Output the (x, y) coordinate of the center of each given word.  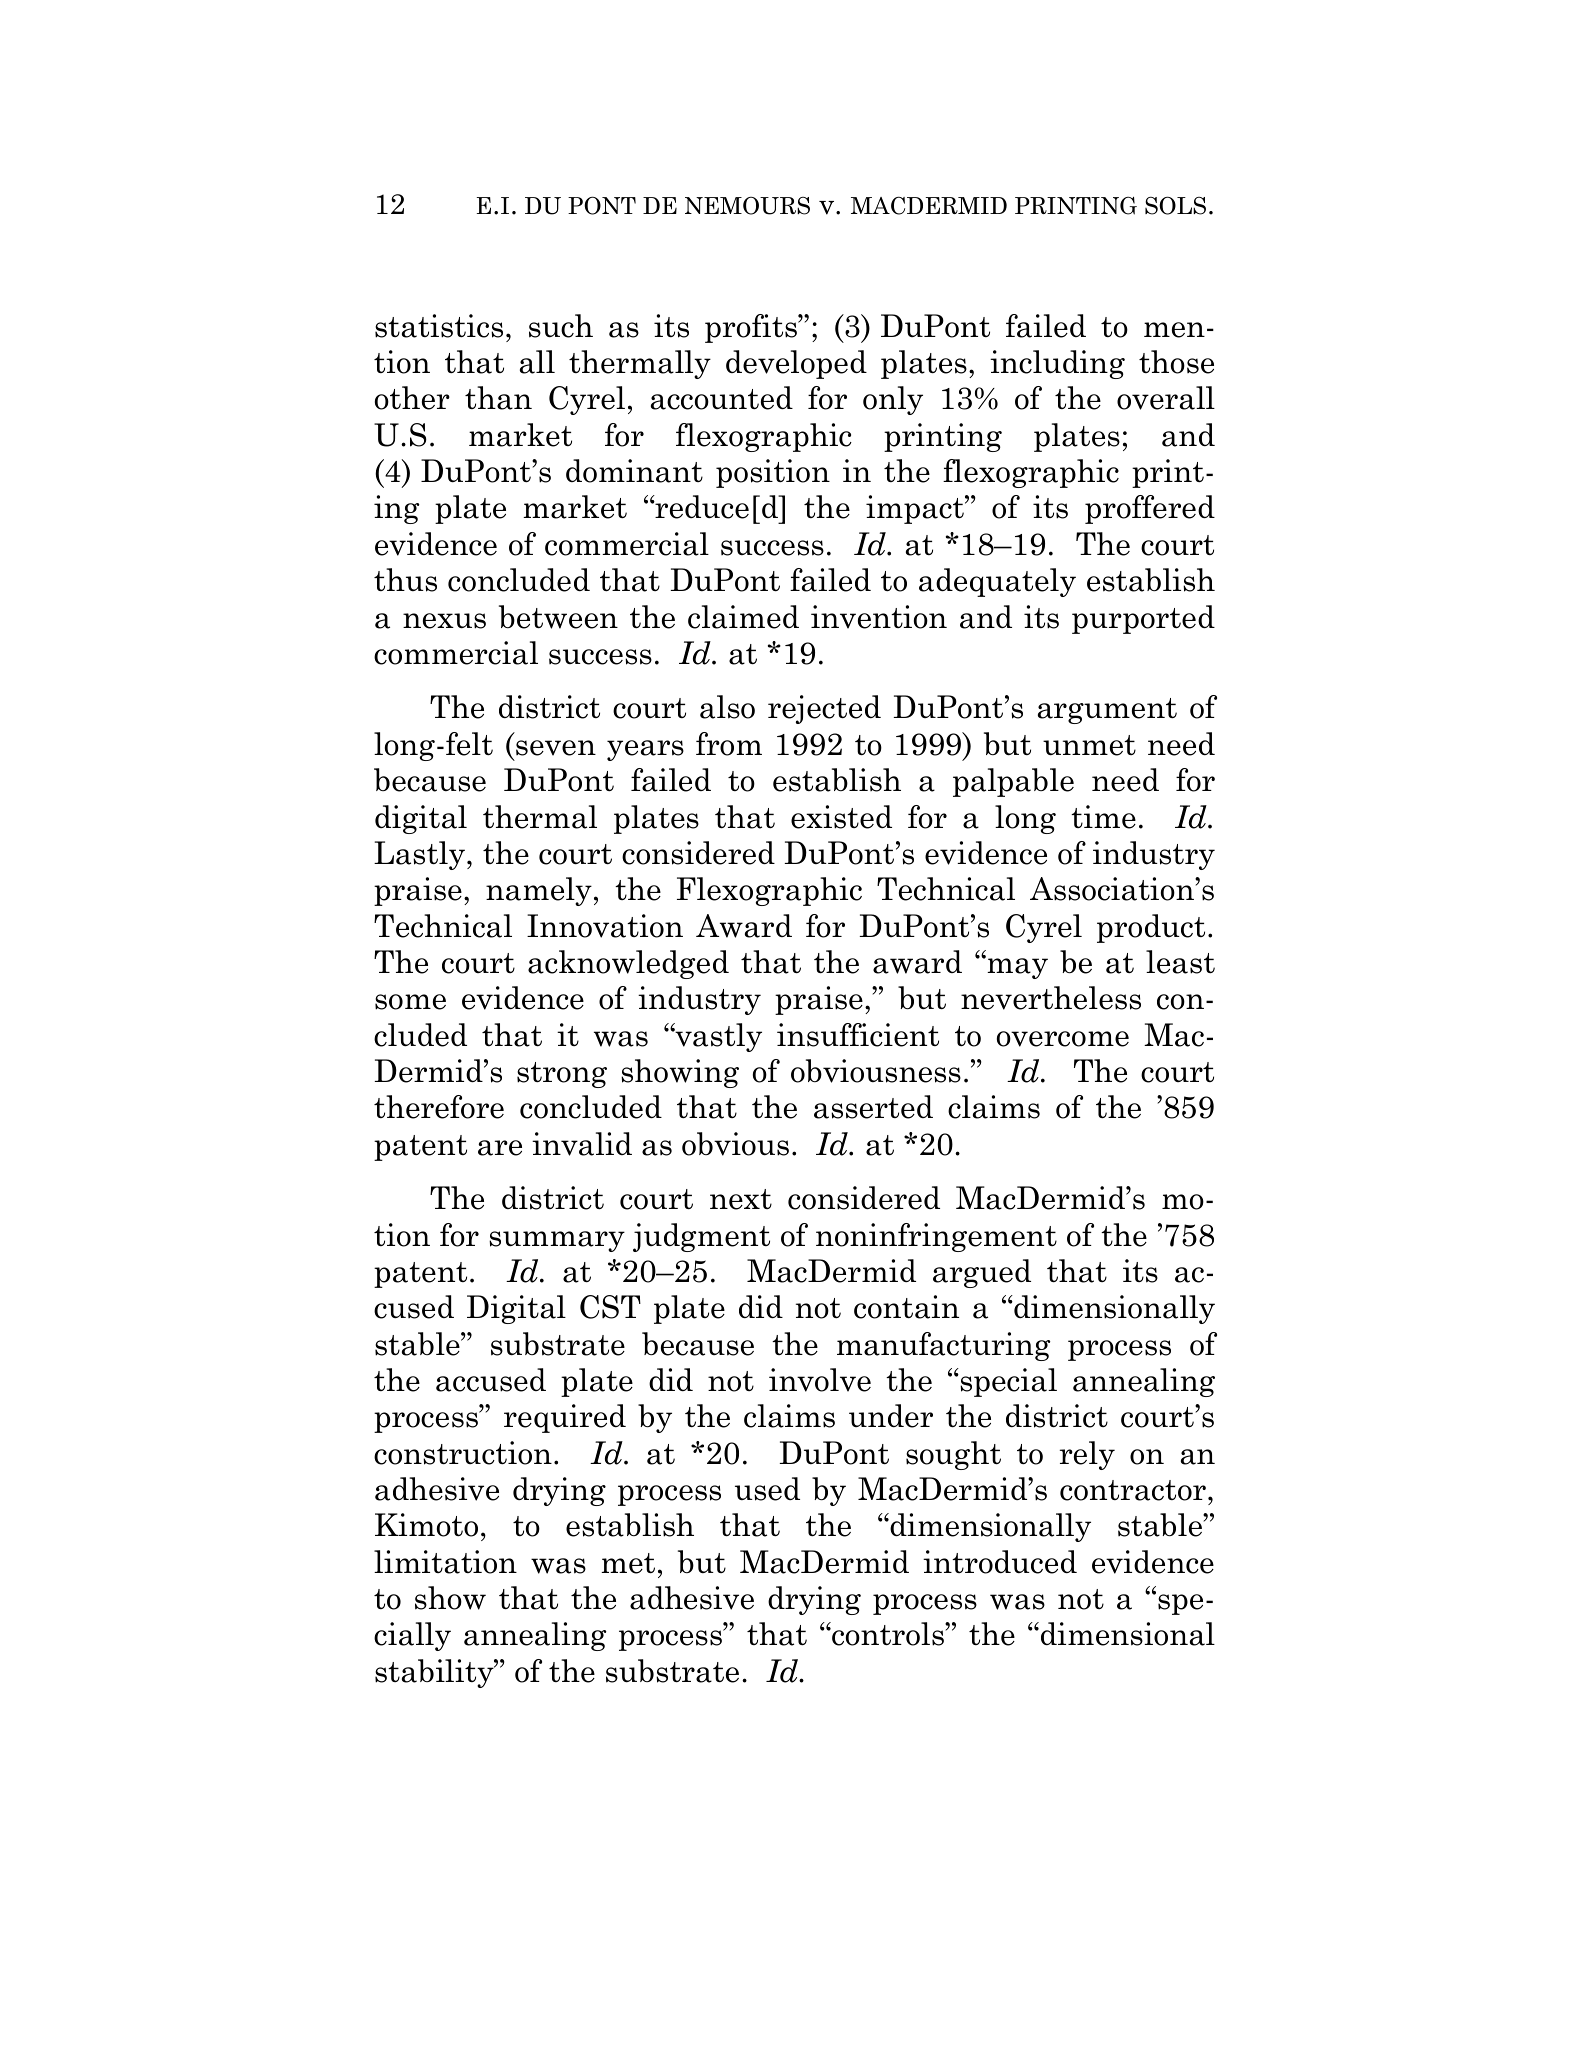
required (565, 1418)
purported (1143, 619)
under (891, 1416)
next (741, 1199)
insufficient (858, 1035)
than (498, 398)
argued (982, 1273)
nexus (444, 621)
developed (796, 364)
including (1057, 364)
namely (539, 891)
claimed (743, 617)
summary (557, 1241)
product (1151, 928)
